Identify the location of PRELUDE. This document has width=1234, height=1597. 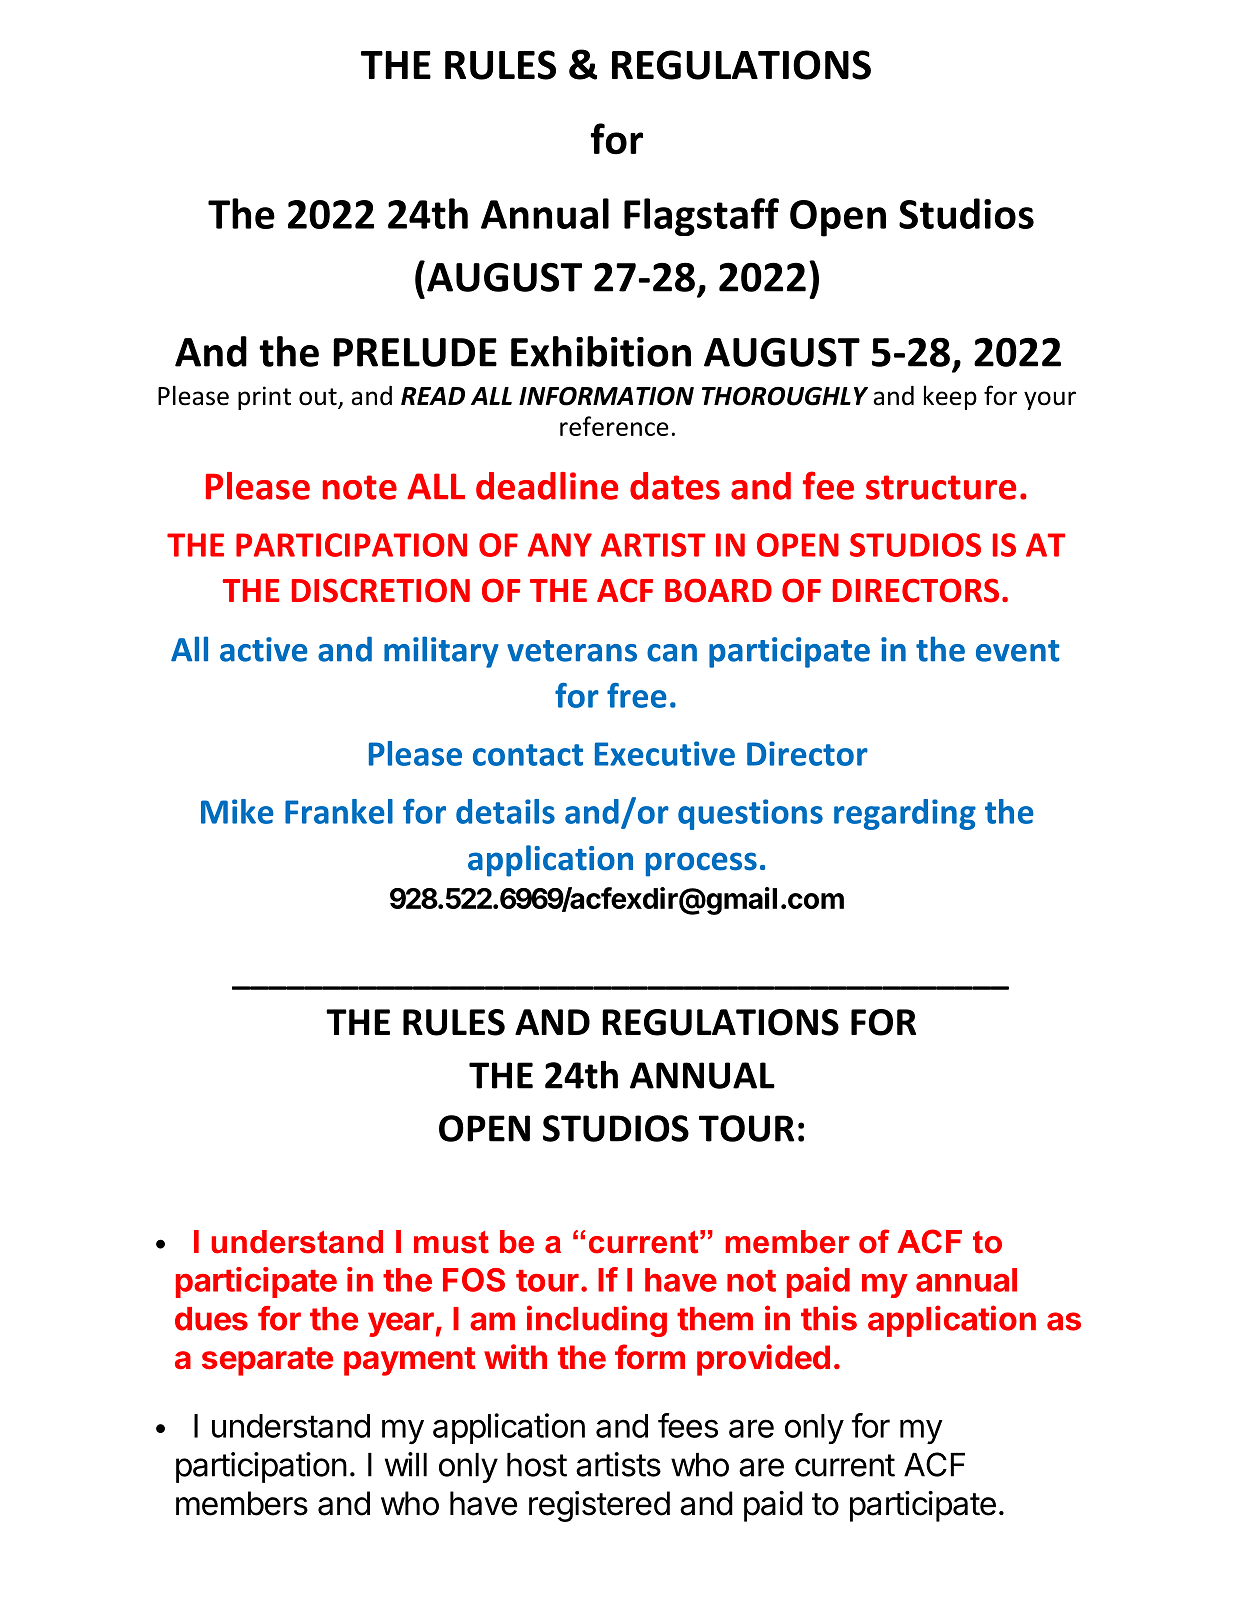
(415, 352).
